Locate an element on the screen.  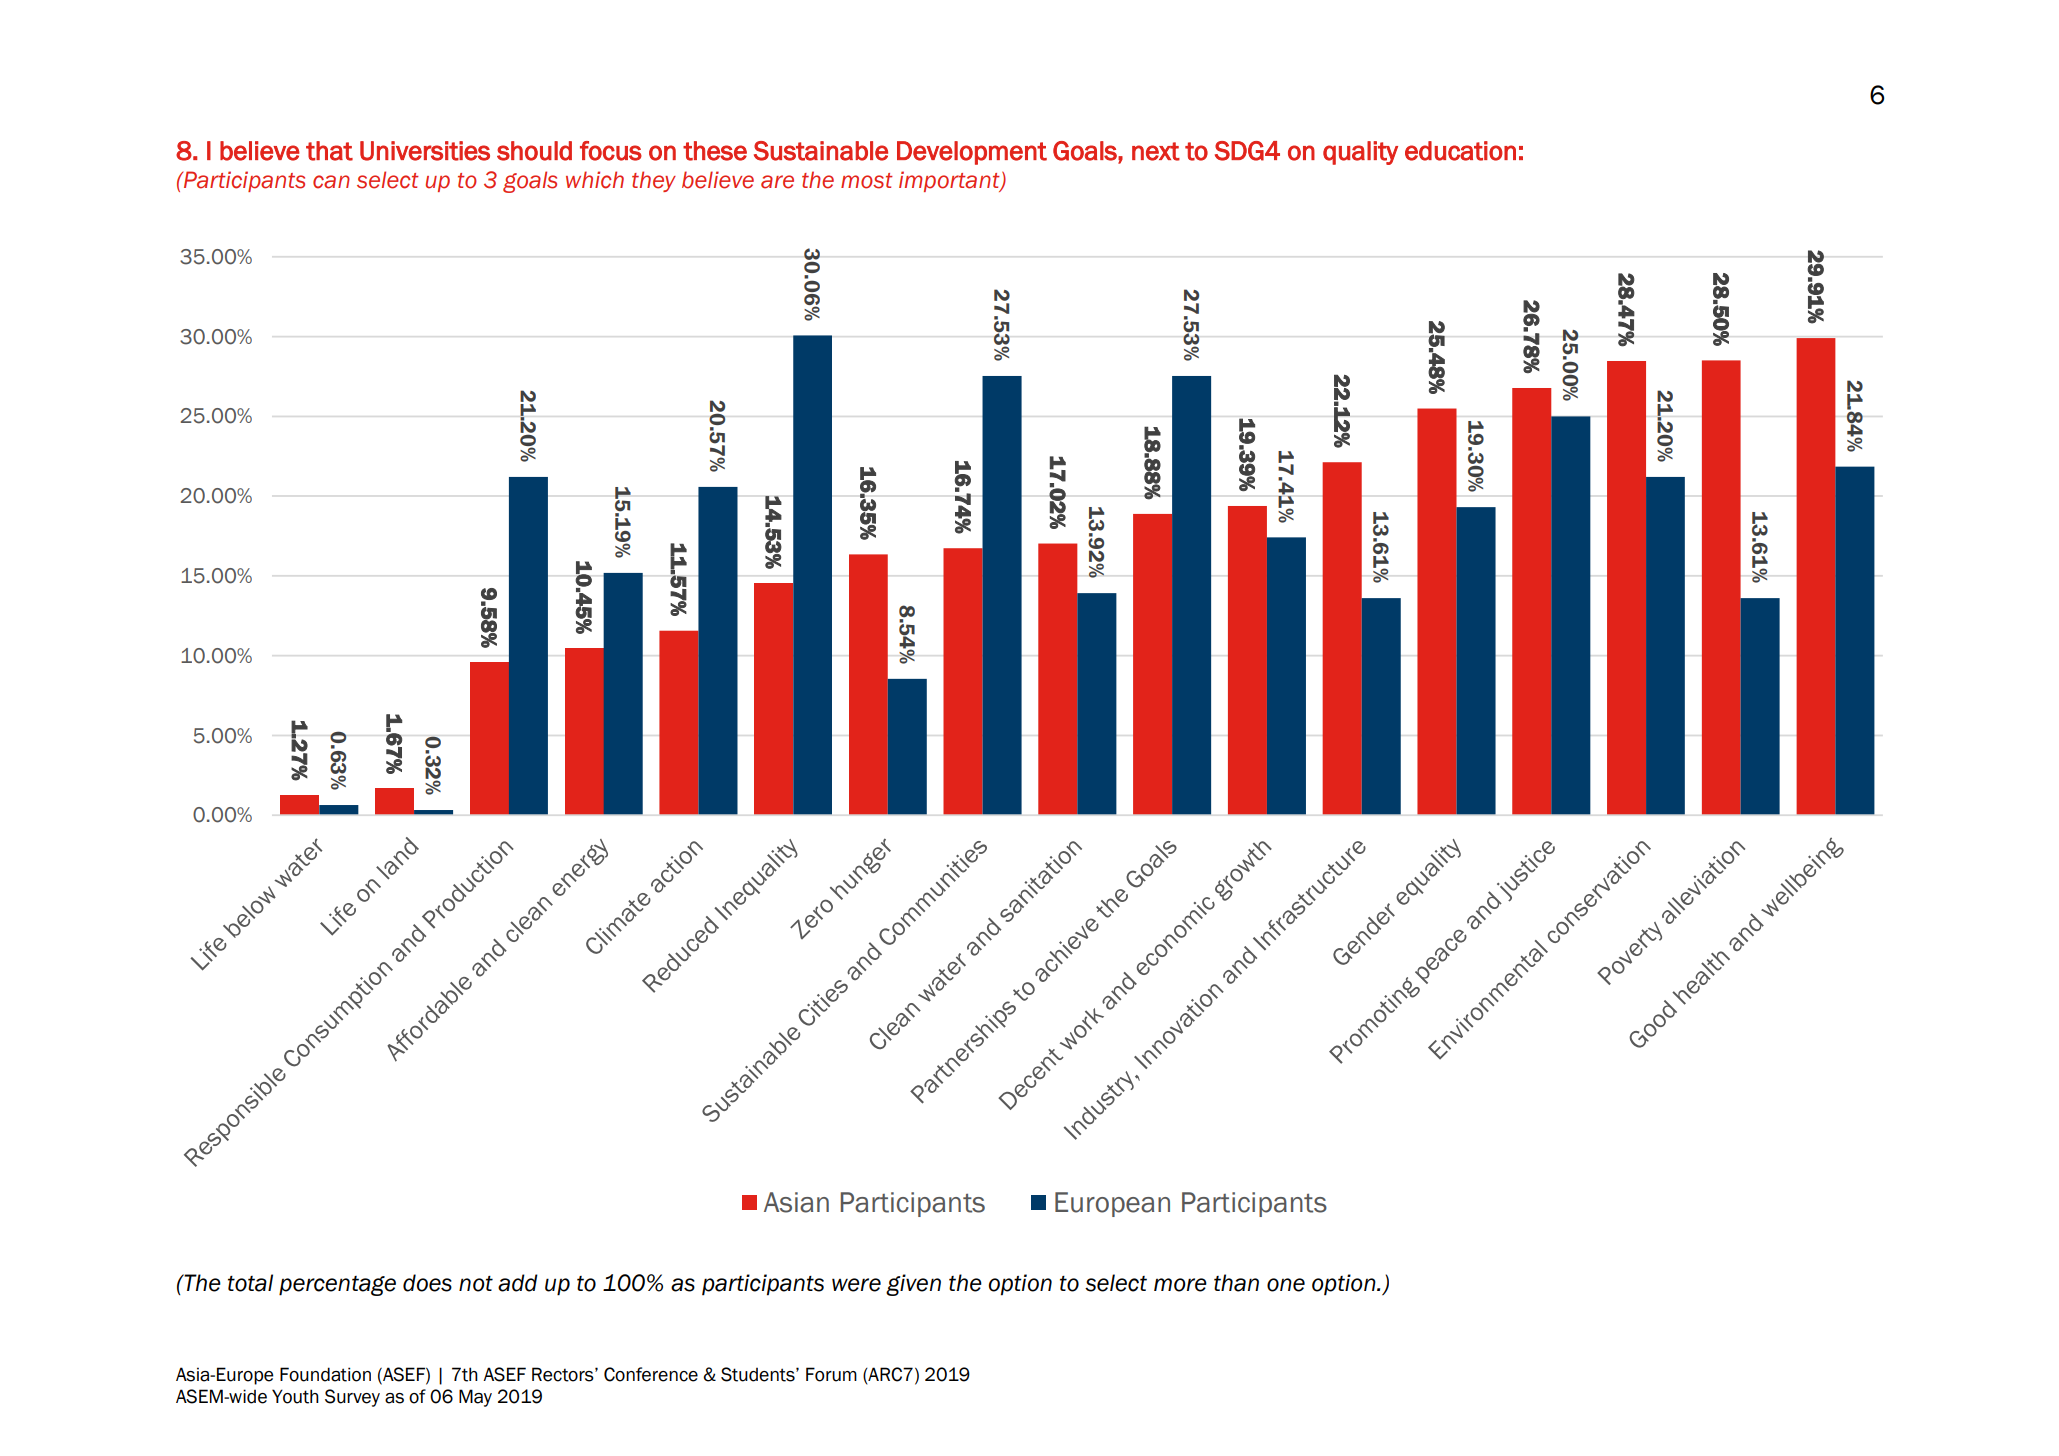
which is located at coordinates (595, 180).
